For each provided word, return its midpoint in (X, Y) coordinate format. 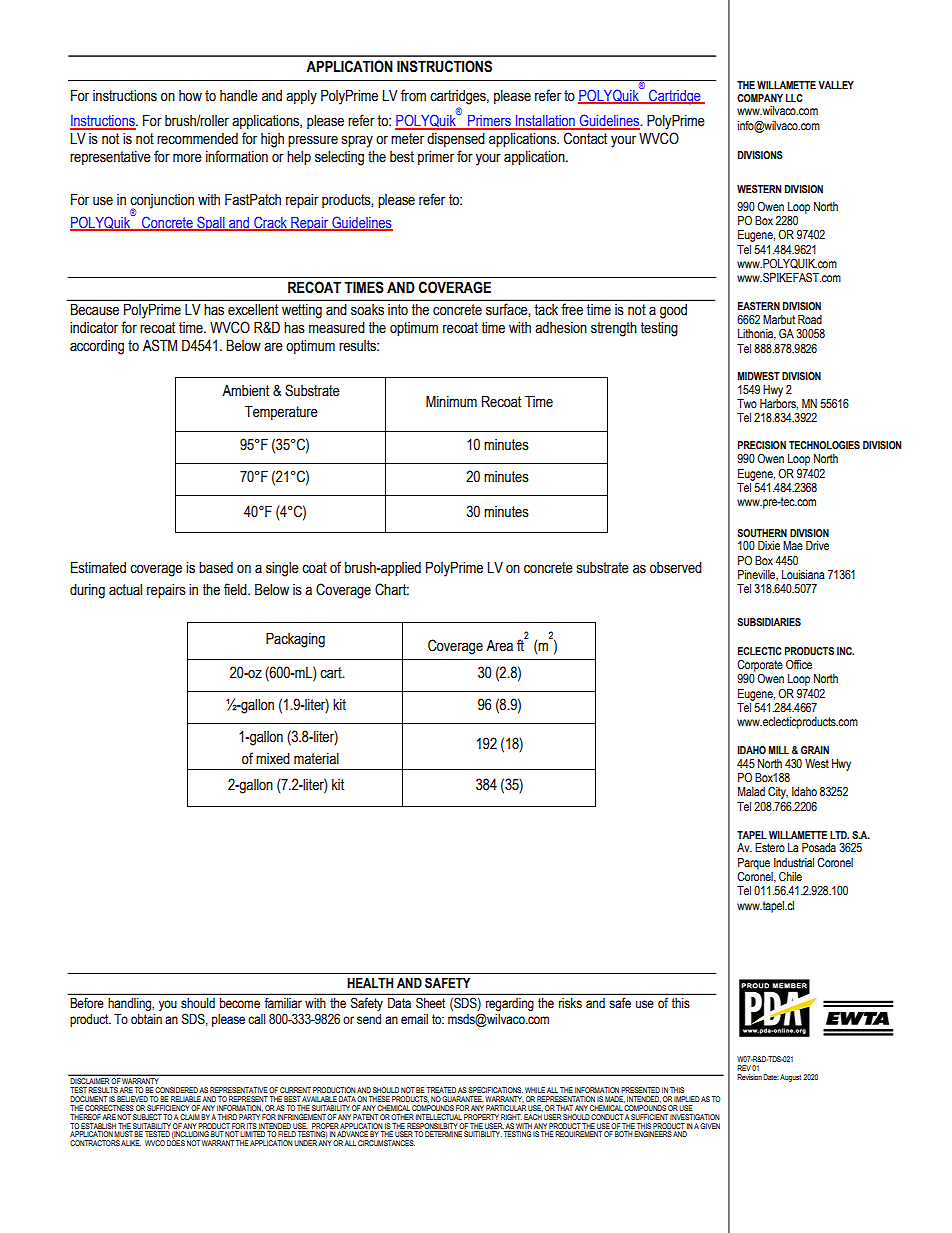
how (190, 96)
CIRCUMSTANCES (386, 1143)
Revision (749, 1077)
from (413, 95)
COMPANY (760, 98)
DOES (176, 1142)
